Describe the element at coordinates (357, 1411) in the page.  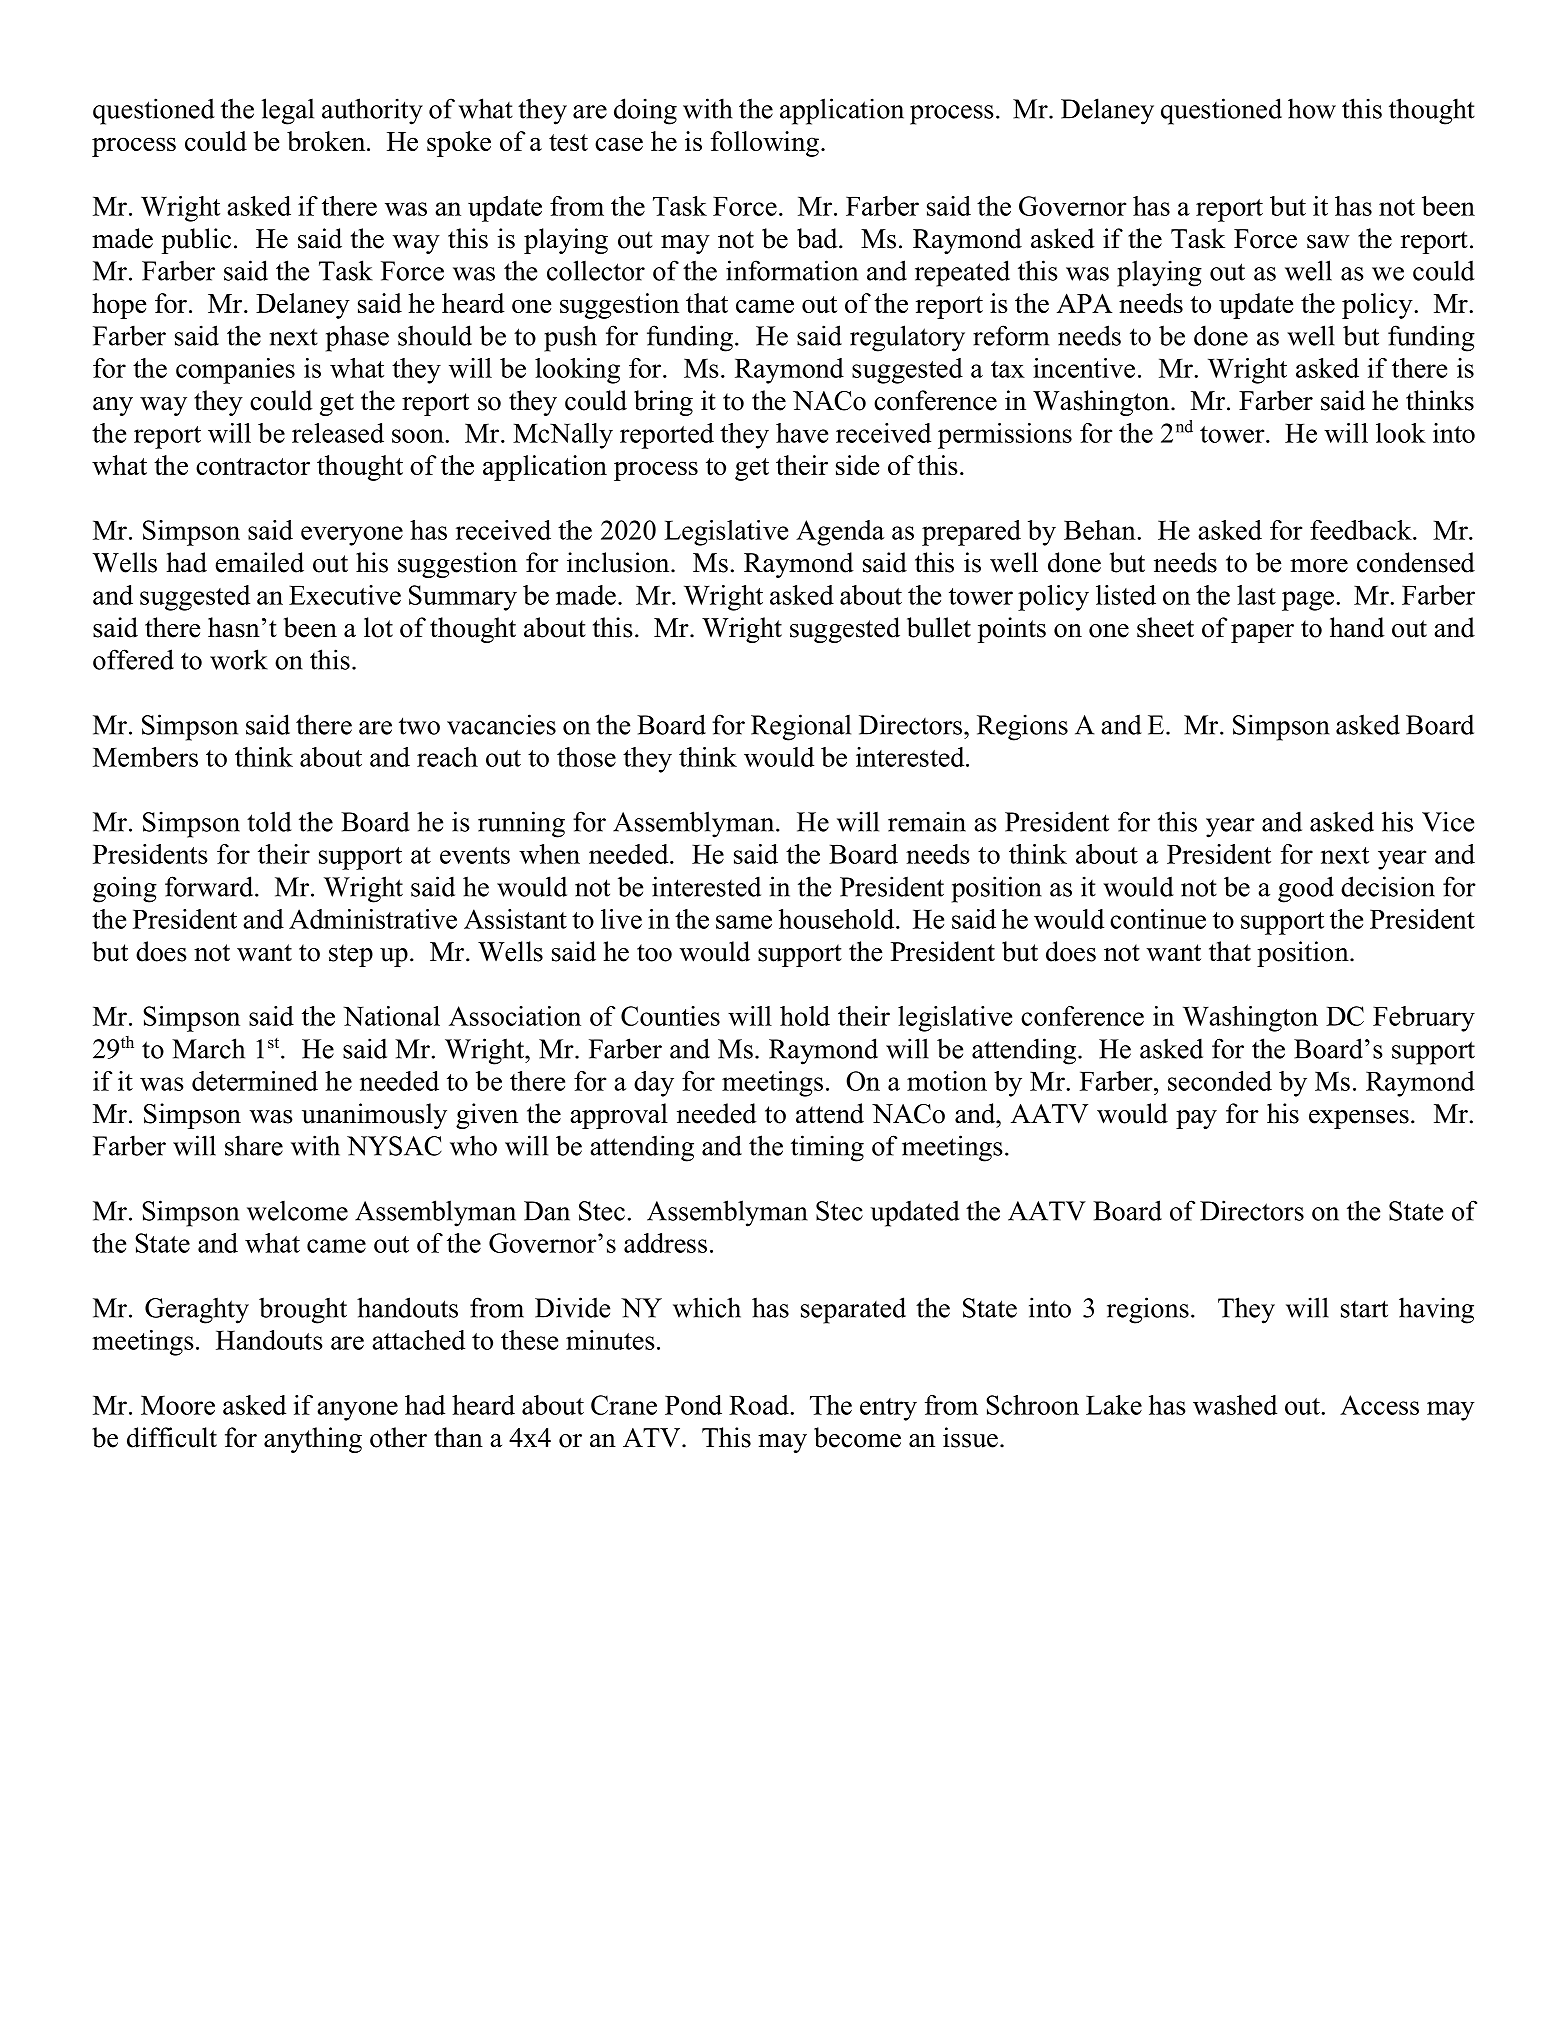
I see `anyone` at that location.
